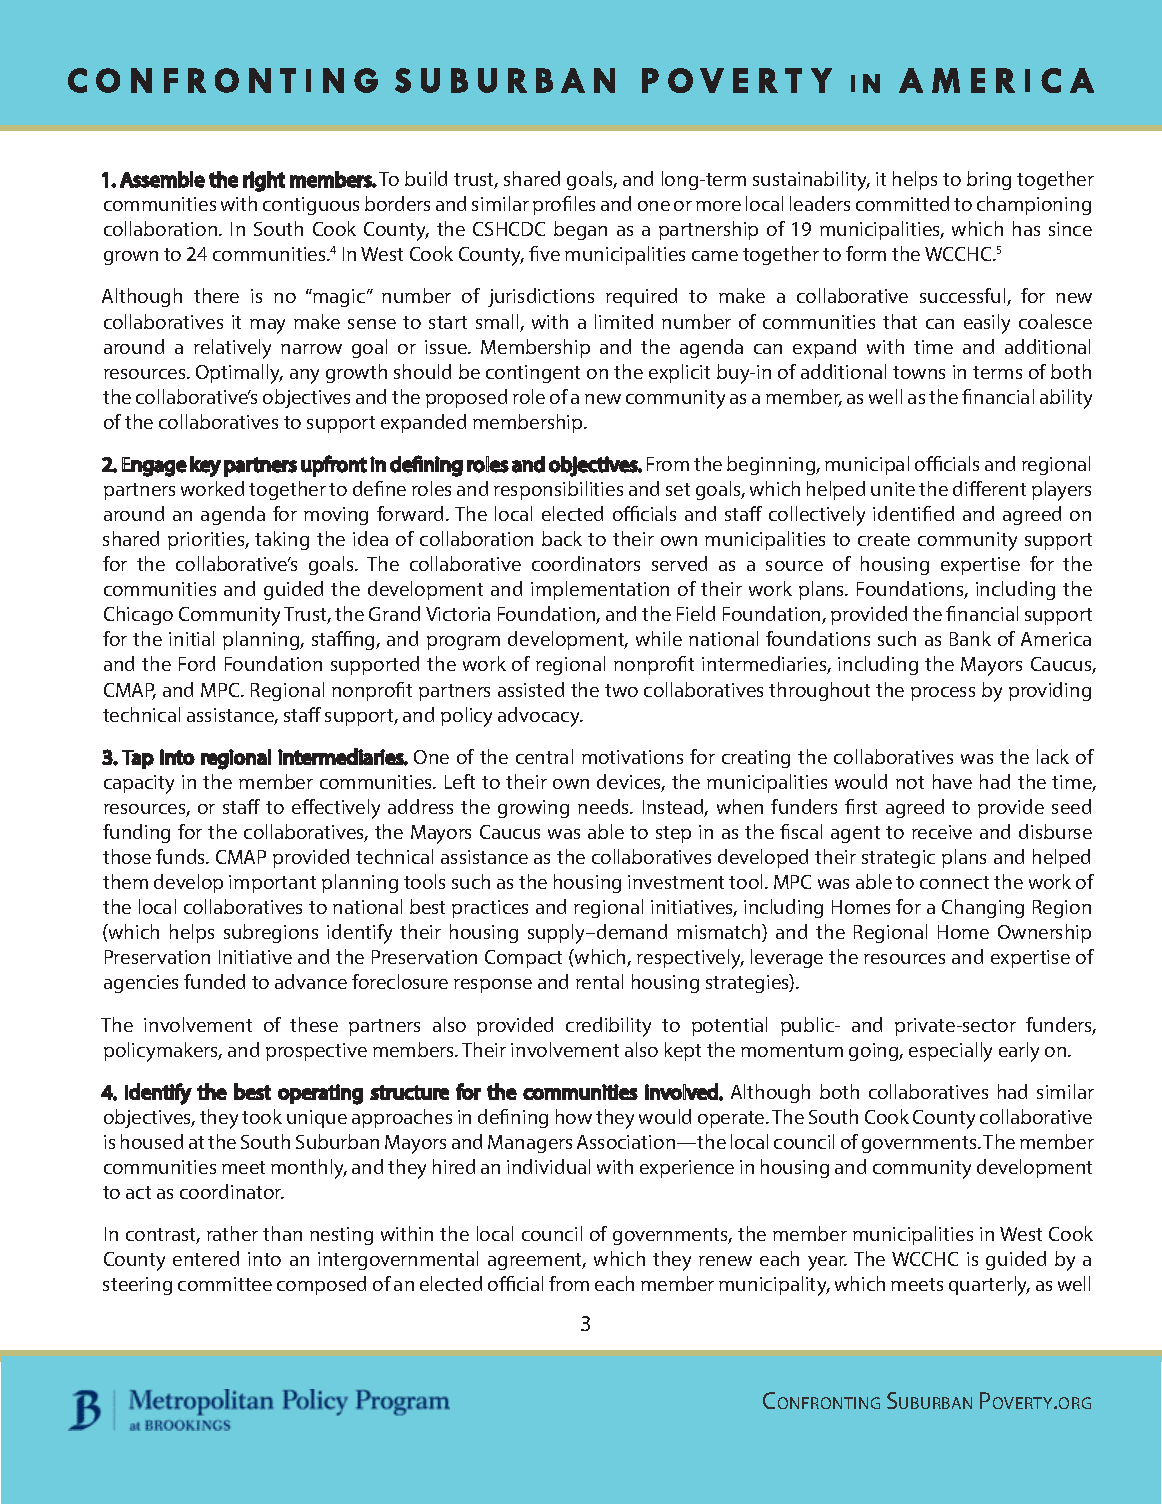 This document has height=1504, width=1162. What do you see at coordinates (983, 908) in the document?
I see `Changing` at bounding box center [983, 908].
